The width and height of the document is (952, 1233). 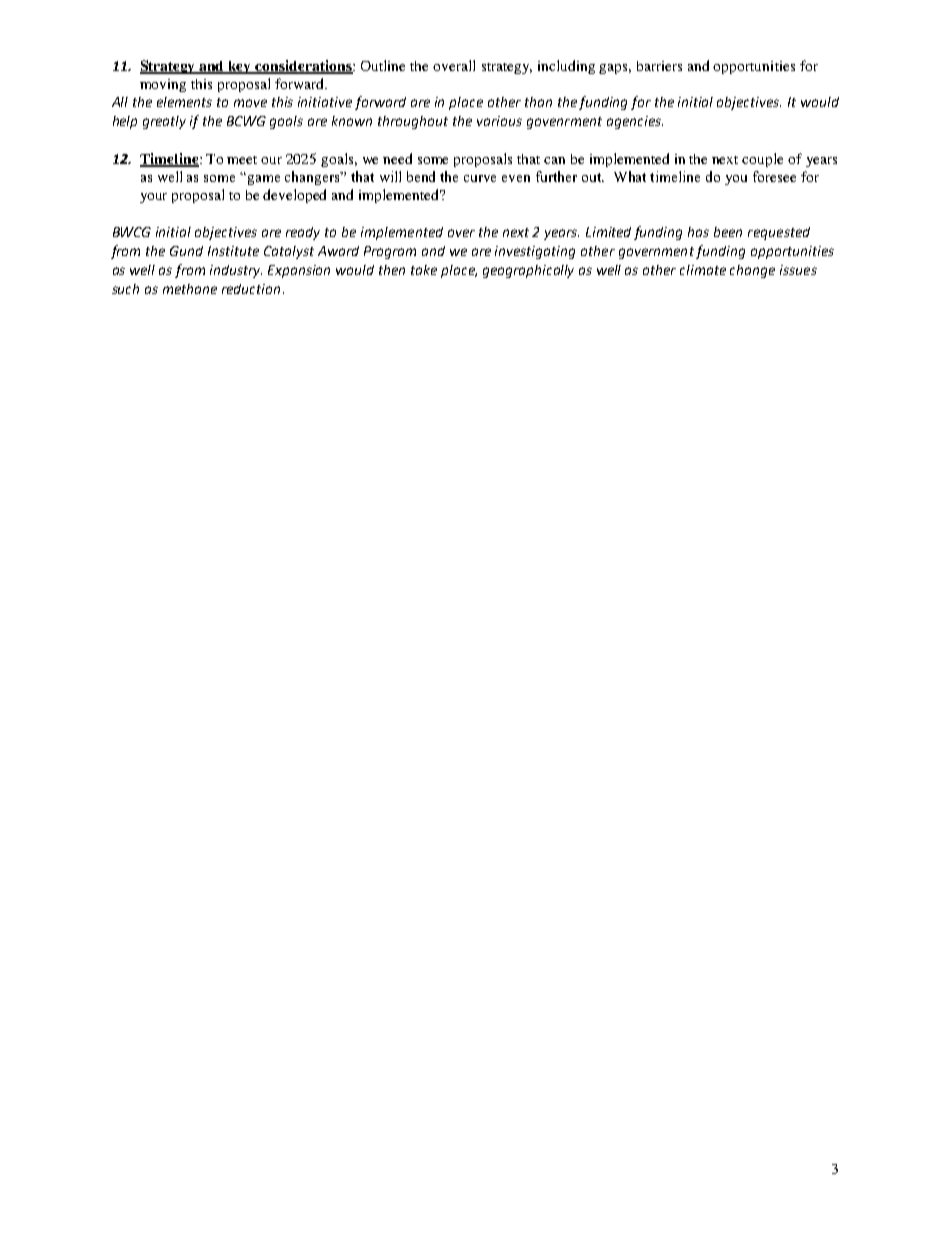 What do you see at coordinates (424, 270) in the document?
I see `take` at bounding box center [424, 270].
